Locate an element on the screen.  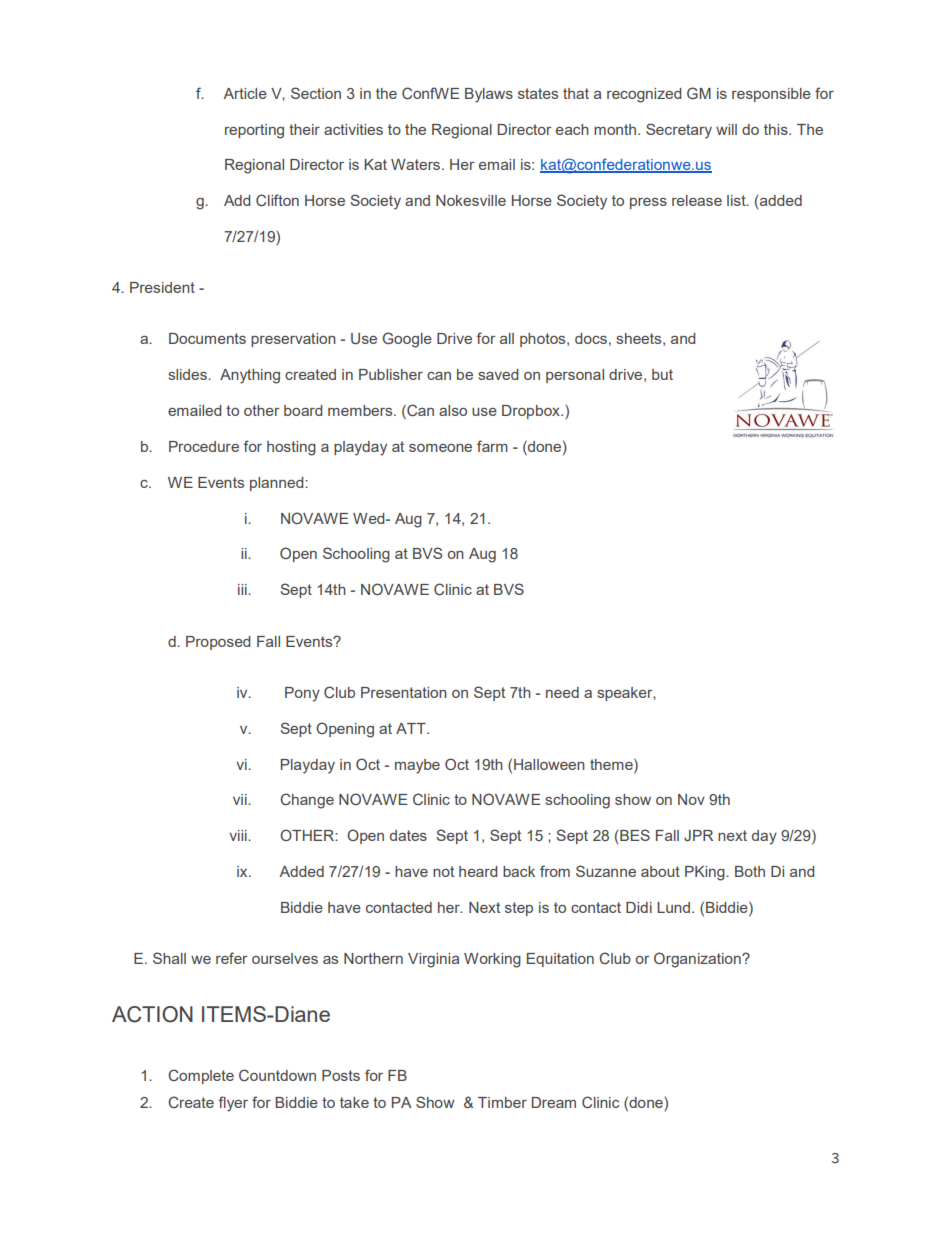
viii is located at coordinates (239, 835).
